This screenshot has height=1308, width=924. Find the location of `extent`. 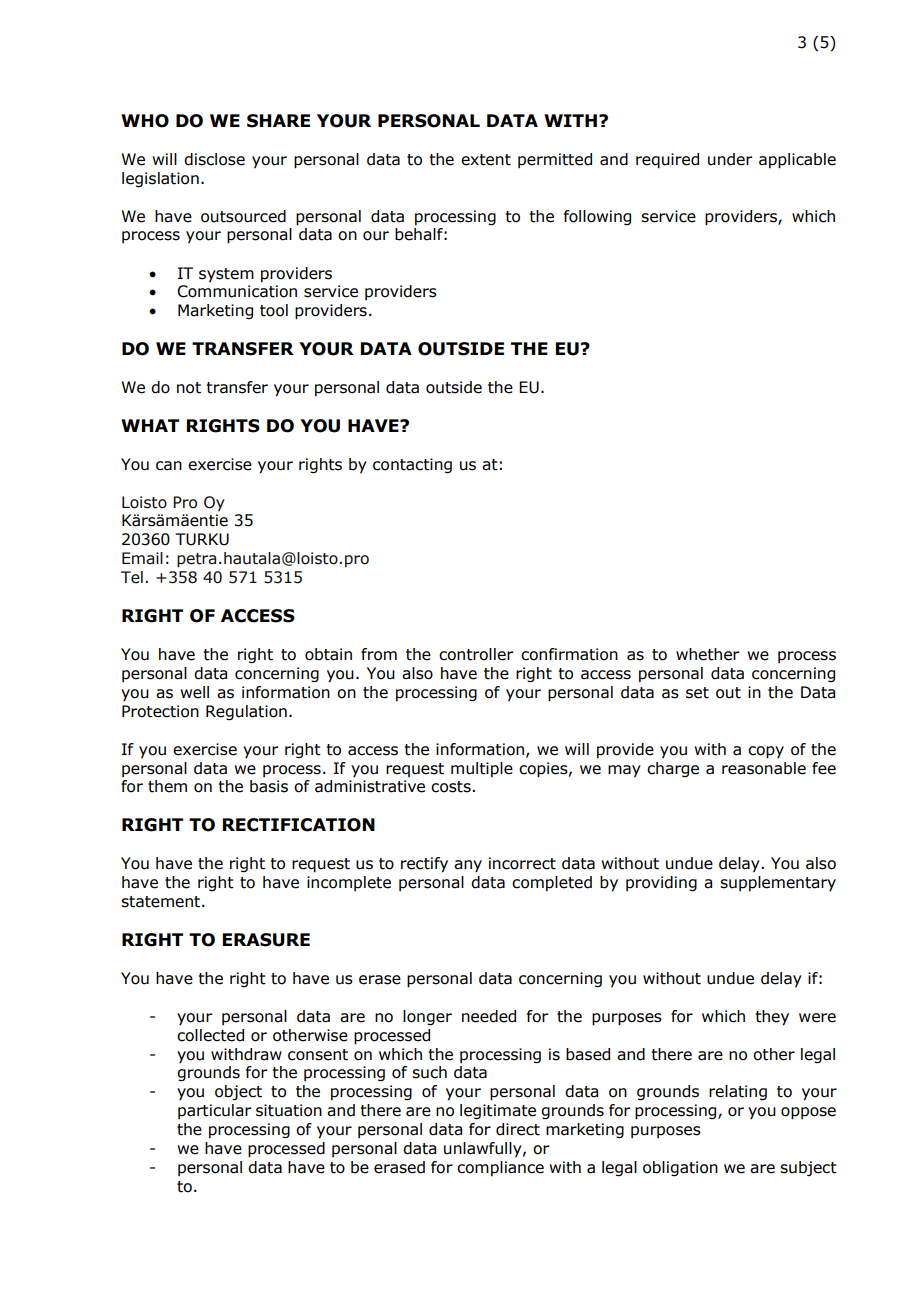

extent is located at coordinates (486, 160).
